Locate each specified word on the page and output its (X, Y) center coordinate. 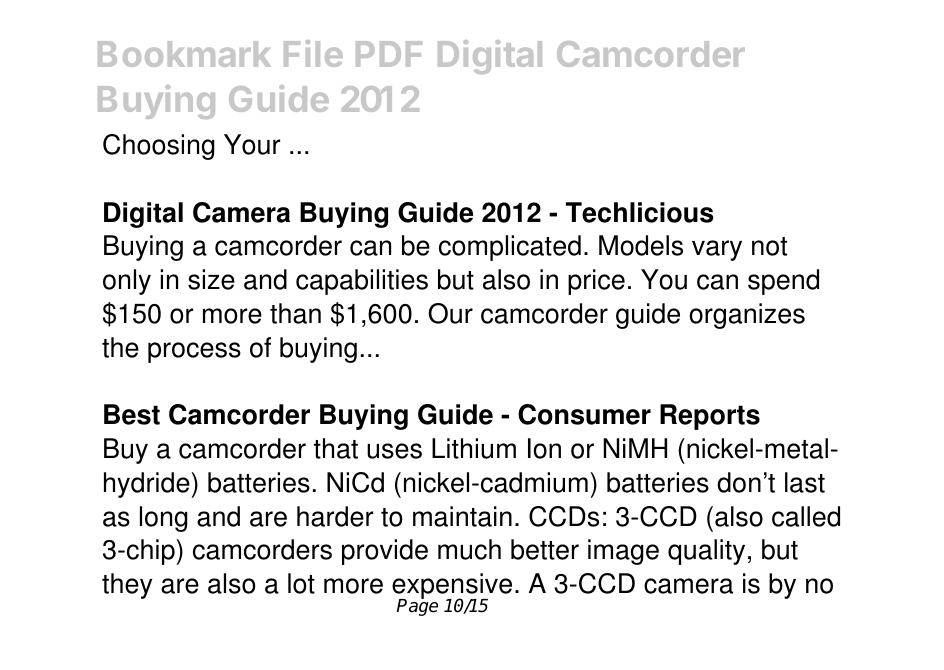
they (127, 586)
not (769, 246)
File (313, 53)
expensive (452, 587)
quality (706, 552)
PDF (389, 54)
